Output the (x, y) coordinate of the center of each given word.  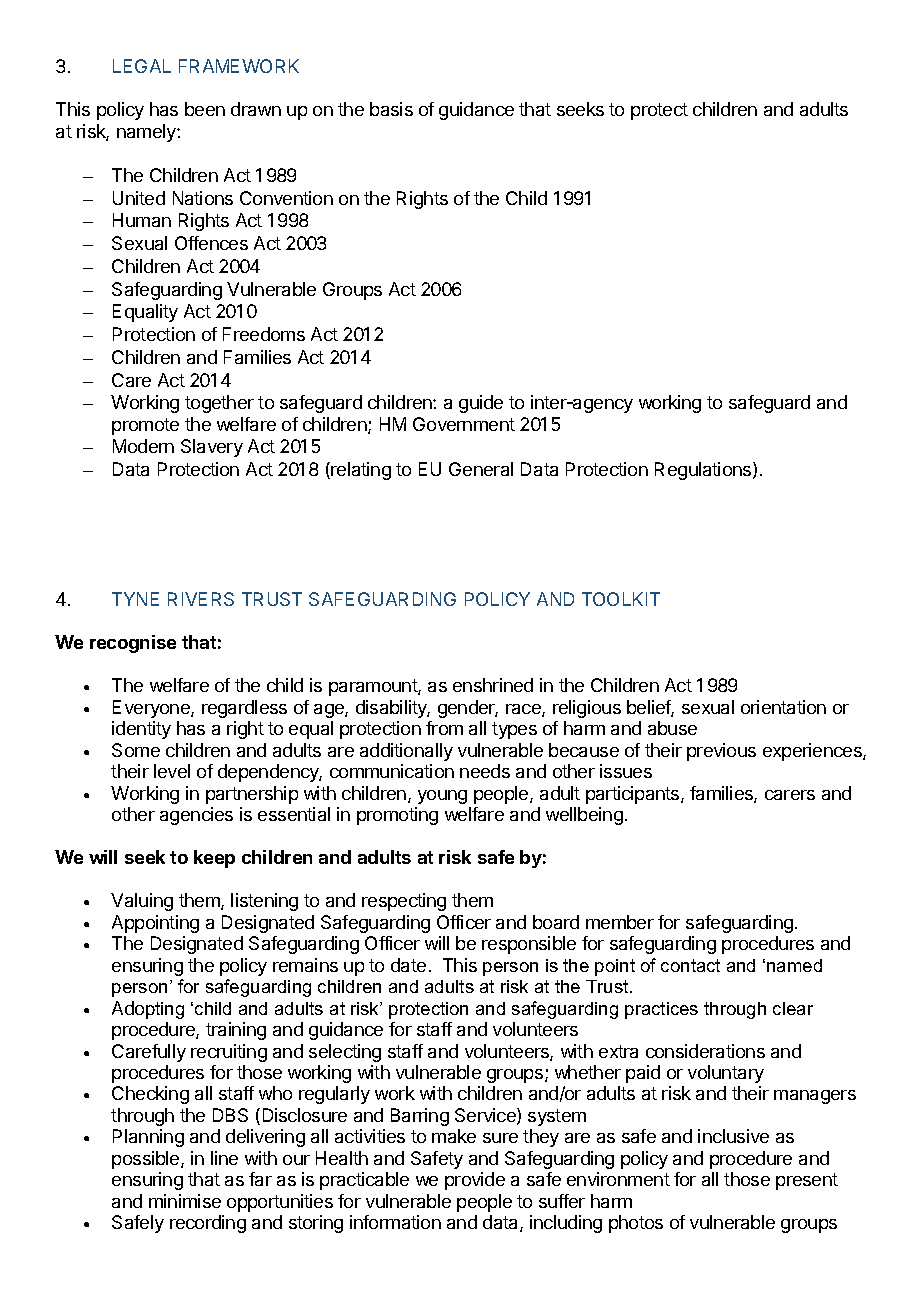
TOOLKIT (621, 599)
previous (721, 752)
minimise (185, 1201)
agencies (196, 816)
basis (391, 109)
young (442, 797)
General (481, 469)
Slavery (212, 448)
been (205, 109)
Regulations (704, 471)
